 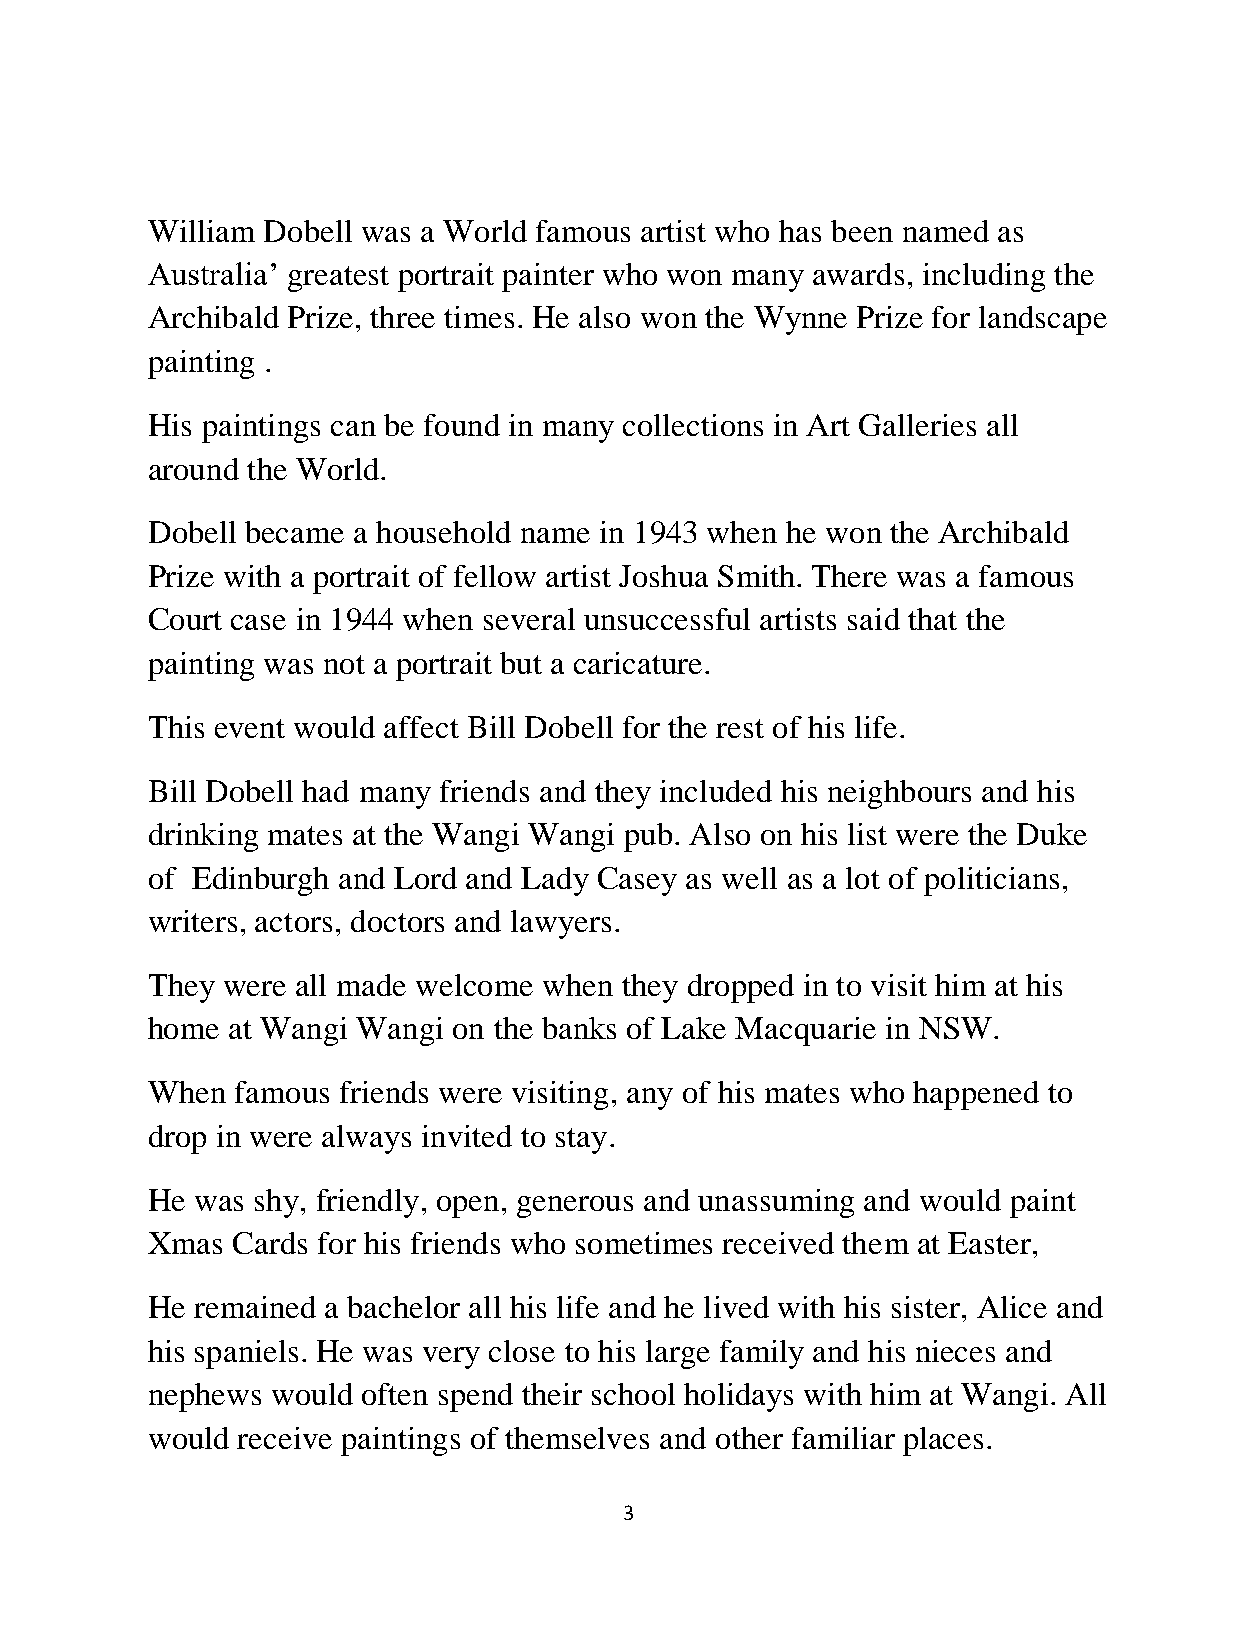 I want to click on event, so click(x=250, y=728).
